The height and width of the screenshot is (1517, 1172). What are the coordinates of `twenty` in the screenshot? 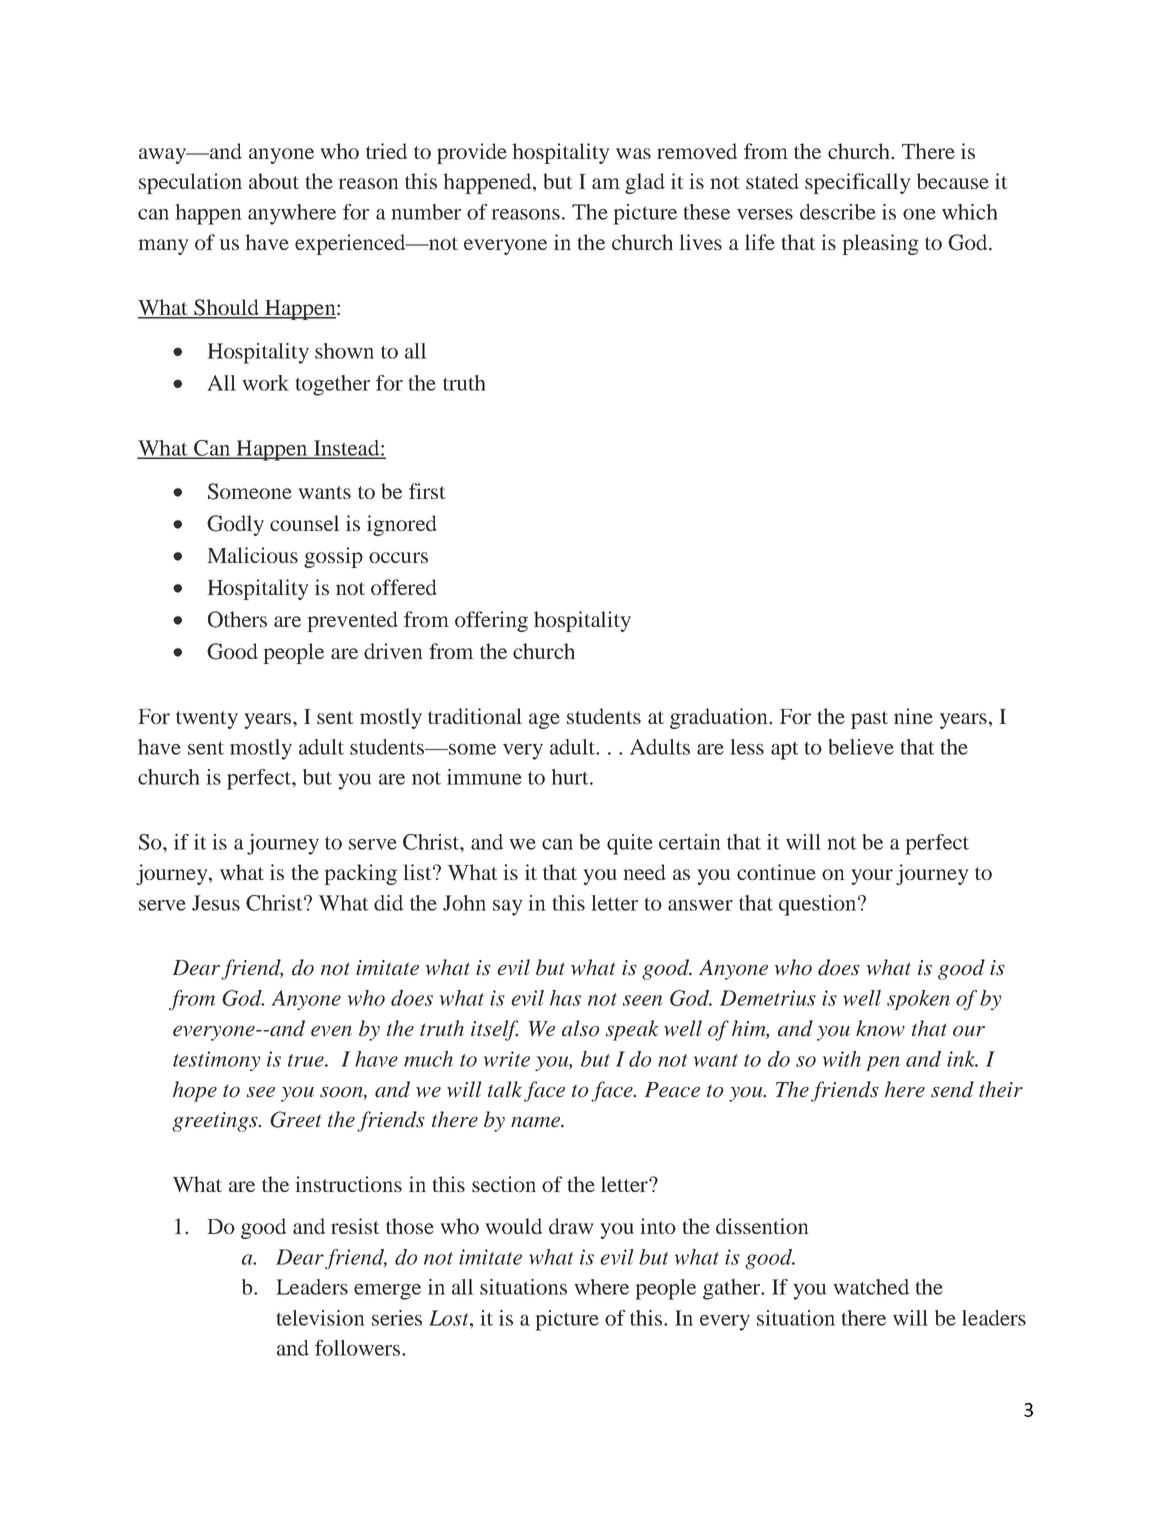 It's located at (207, 720).
